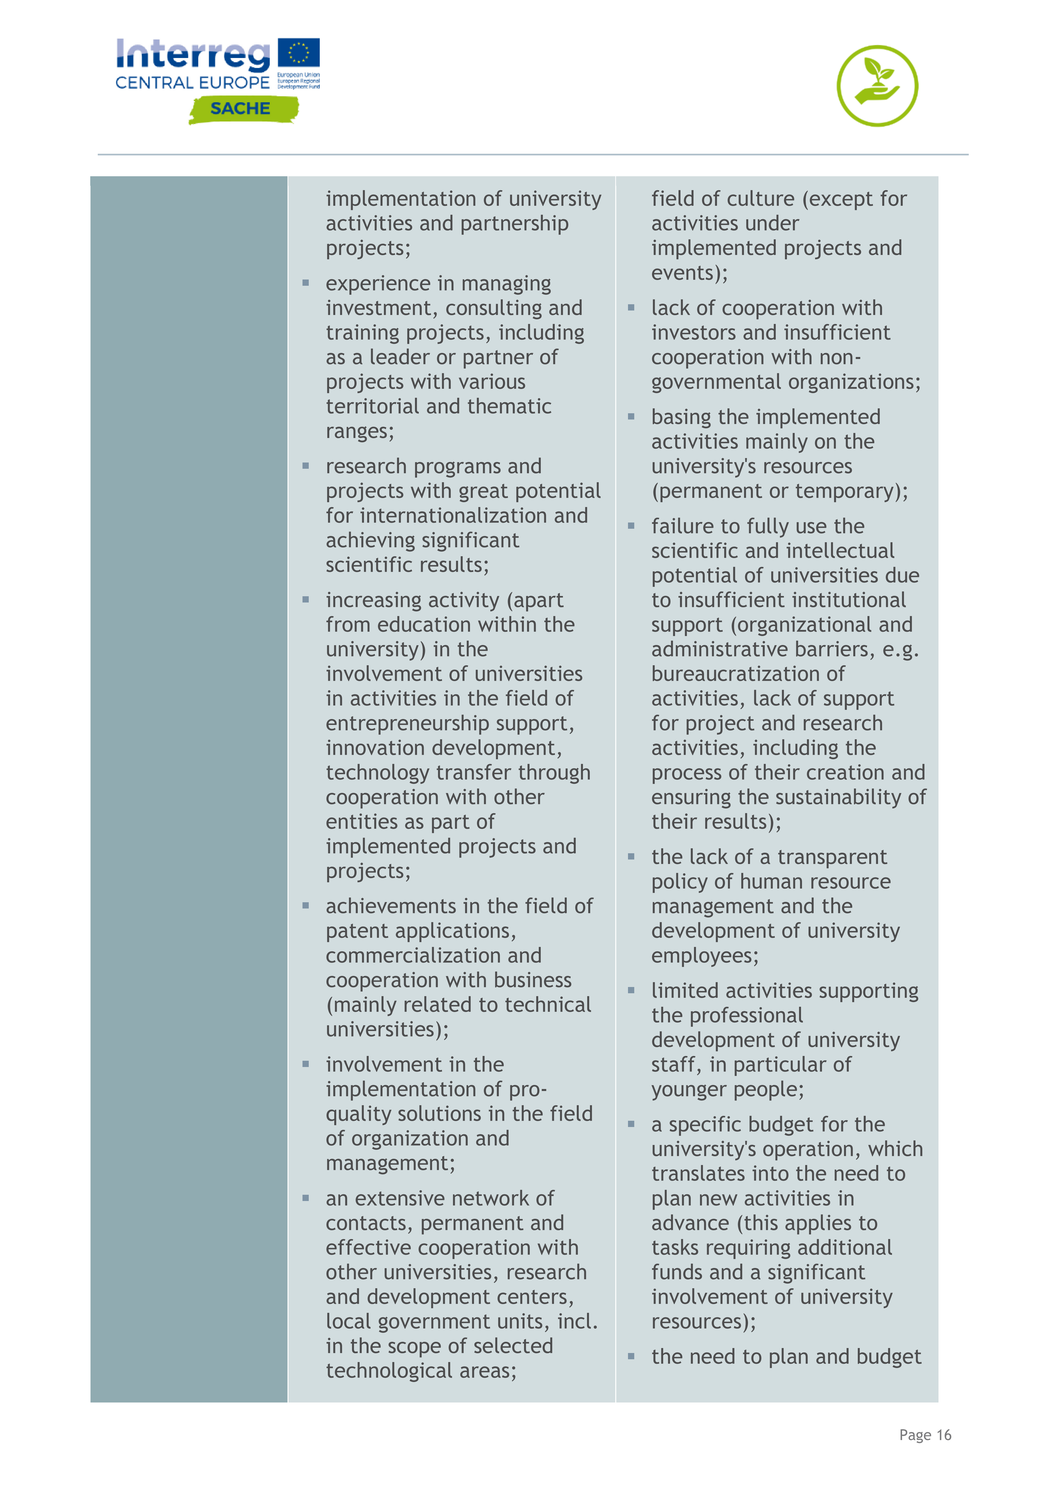 The image size is (1052, 1488). What do you see at coordinates (389, 1372) in the screenshot?
I see `technological` at bounding box center [389, 1372].
